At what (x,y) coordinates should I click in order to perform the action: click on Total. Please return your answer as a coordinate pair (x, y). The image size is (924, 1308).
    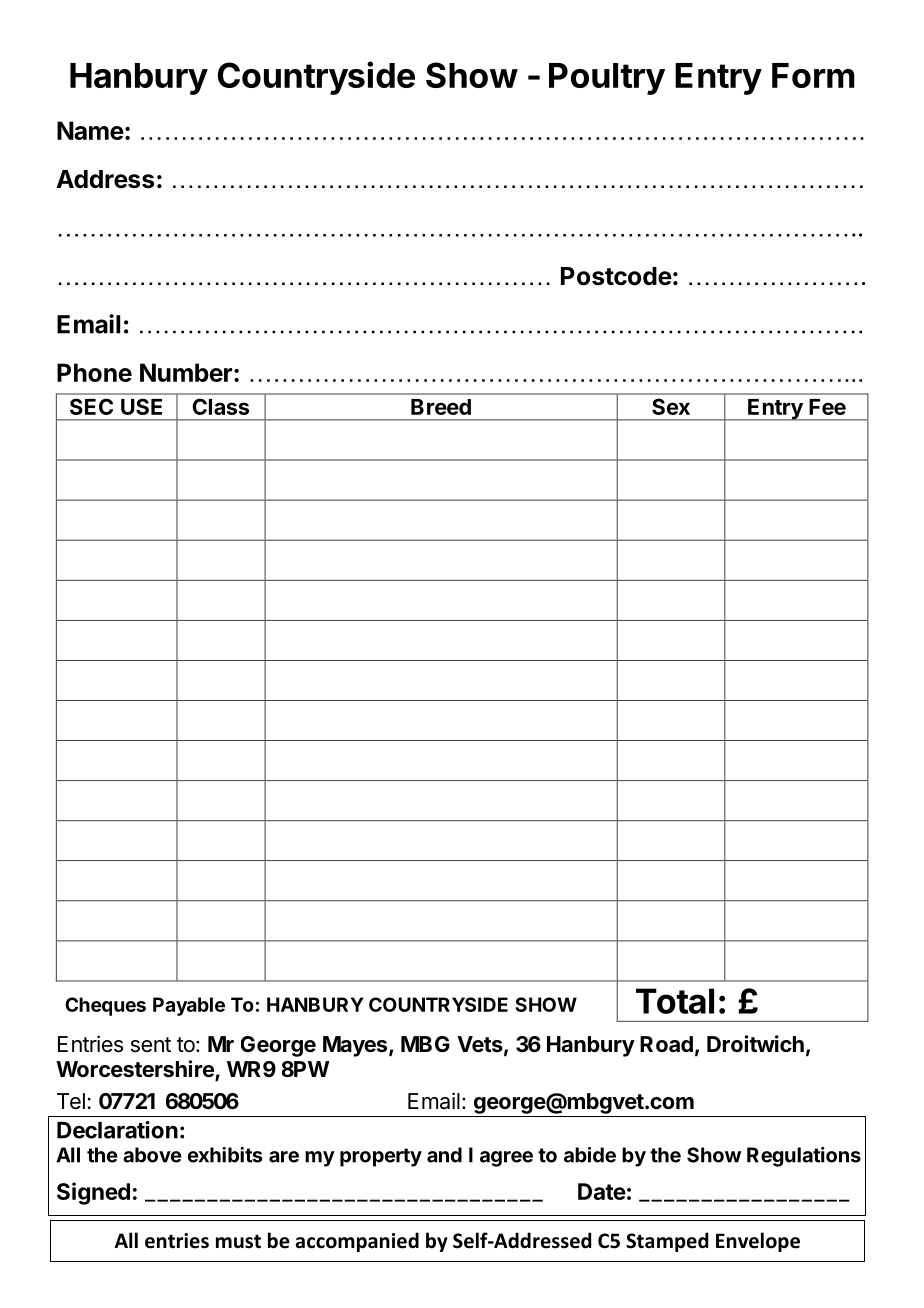
    Looking at the image, I should click on (675, 1001).
